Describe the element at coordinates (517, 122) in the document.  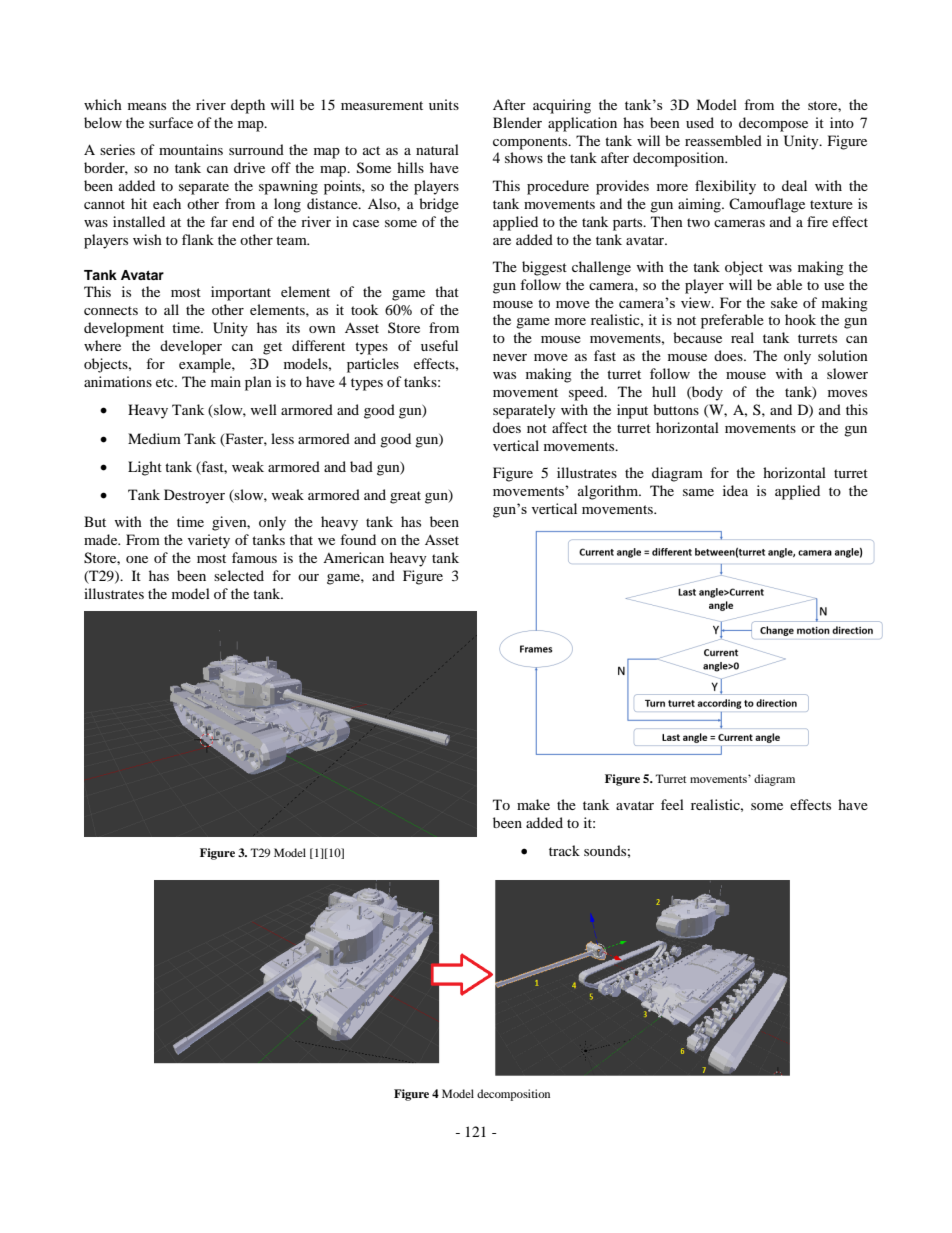
I see `Blender` at that location.
